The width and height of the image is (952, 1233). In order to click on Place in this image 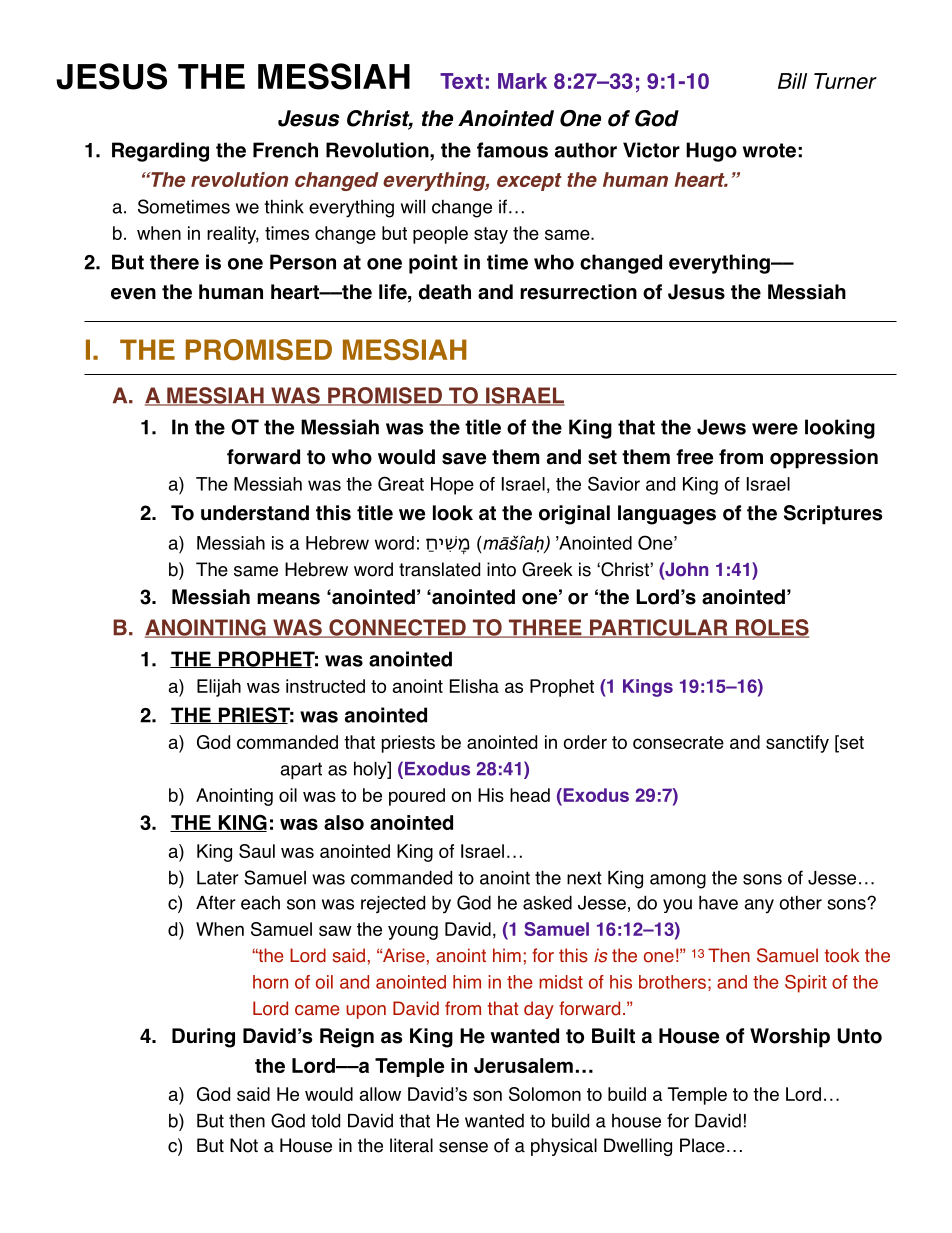, I will do `click(702, 1145)`.
